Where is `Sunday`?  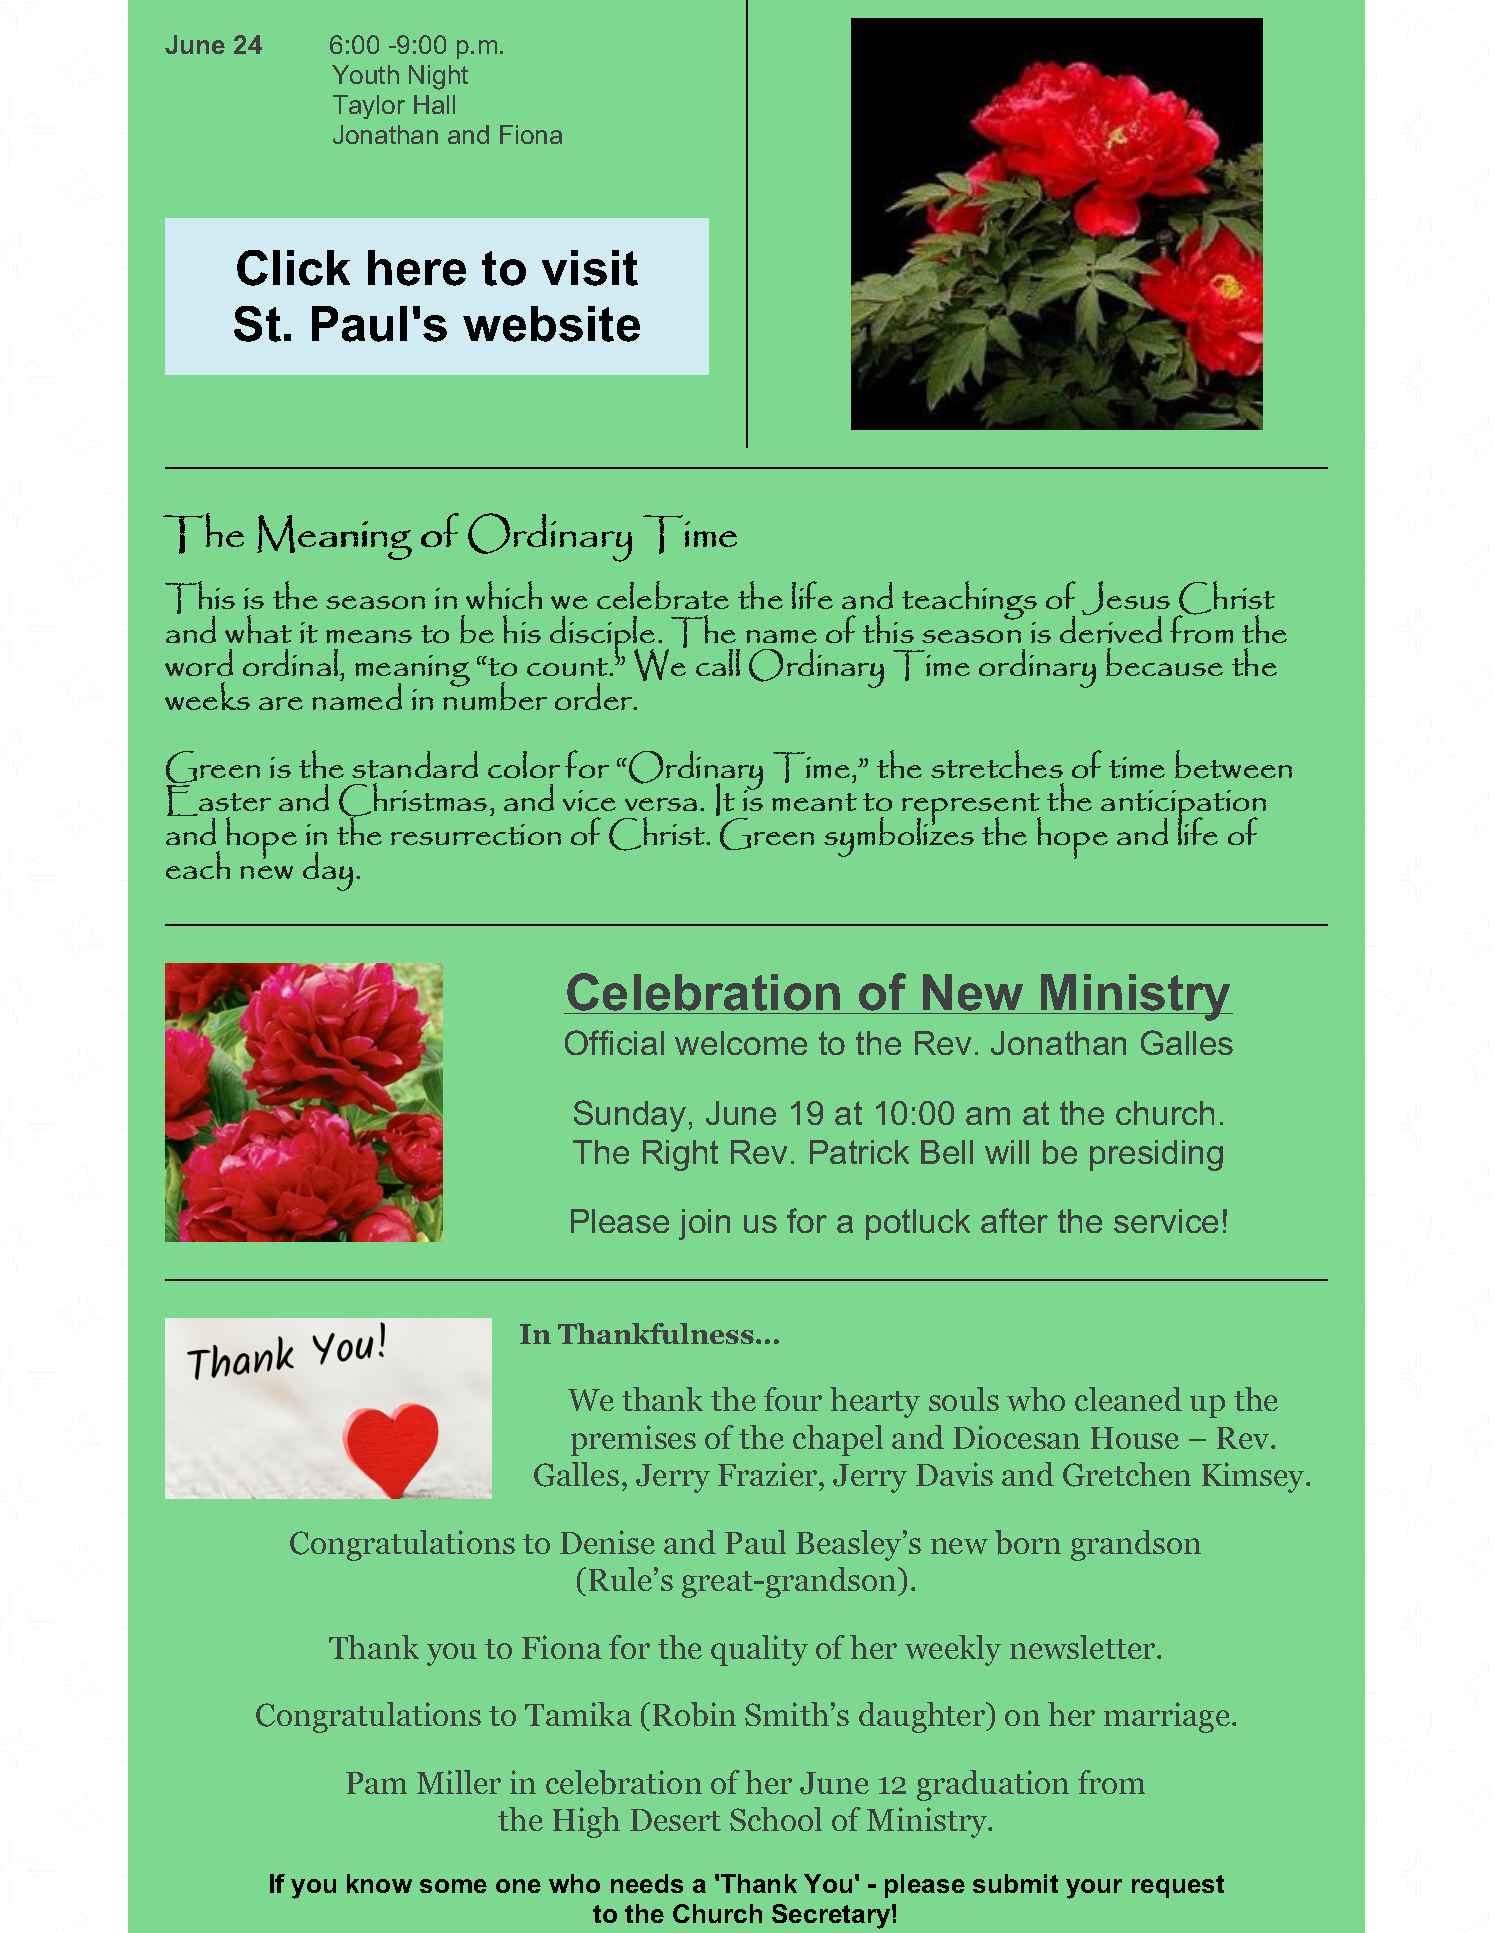 Sunday is located at coordinates (630, 1116).
